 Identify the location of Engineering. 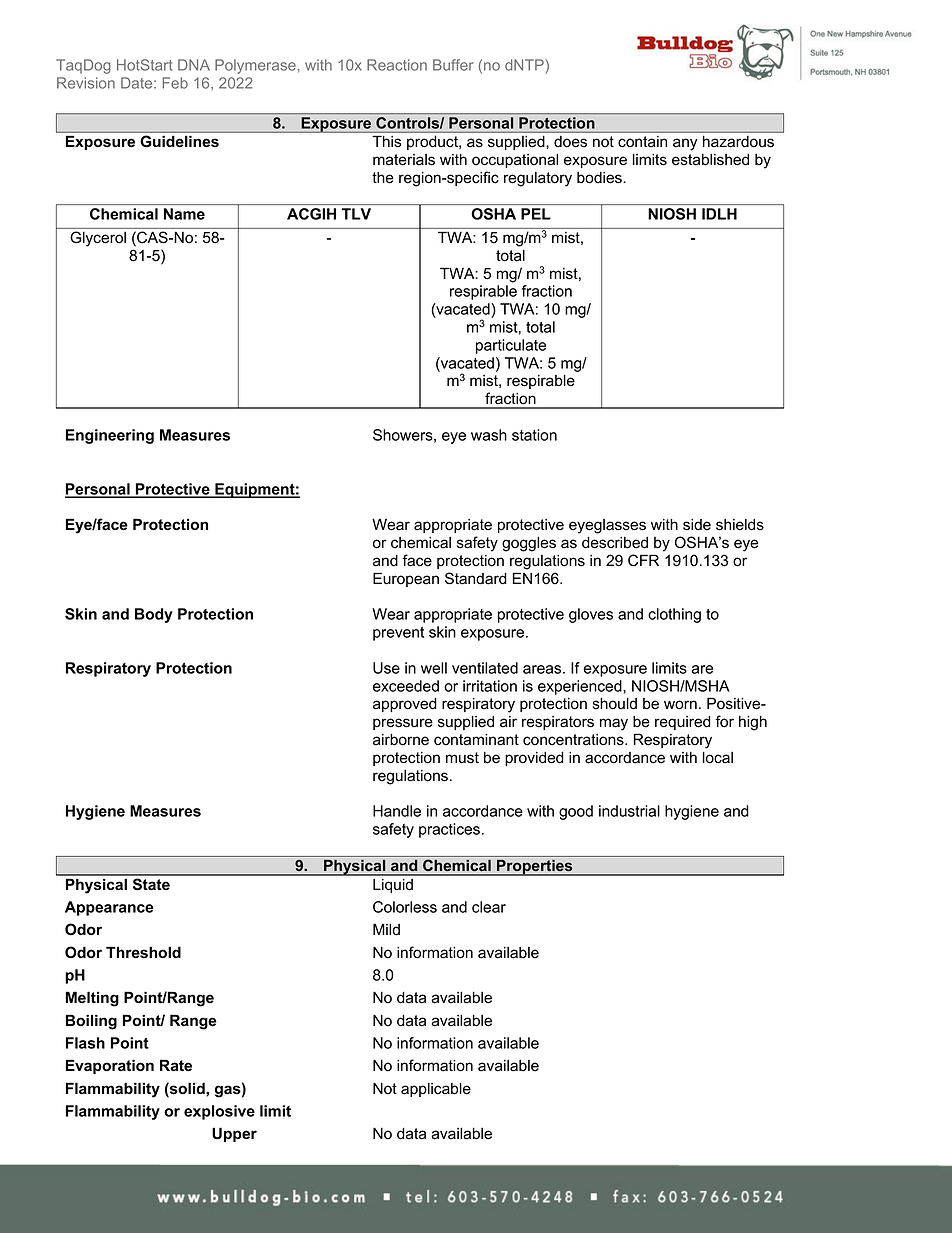
(110, 436).
